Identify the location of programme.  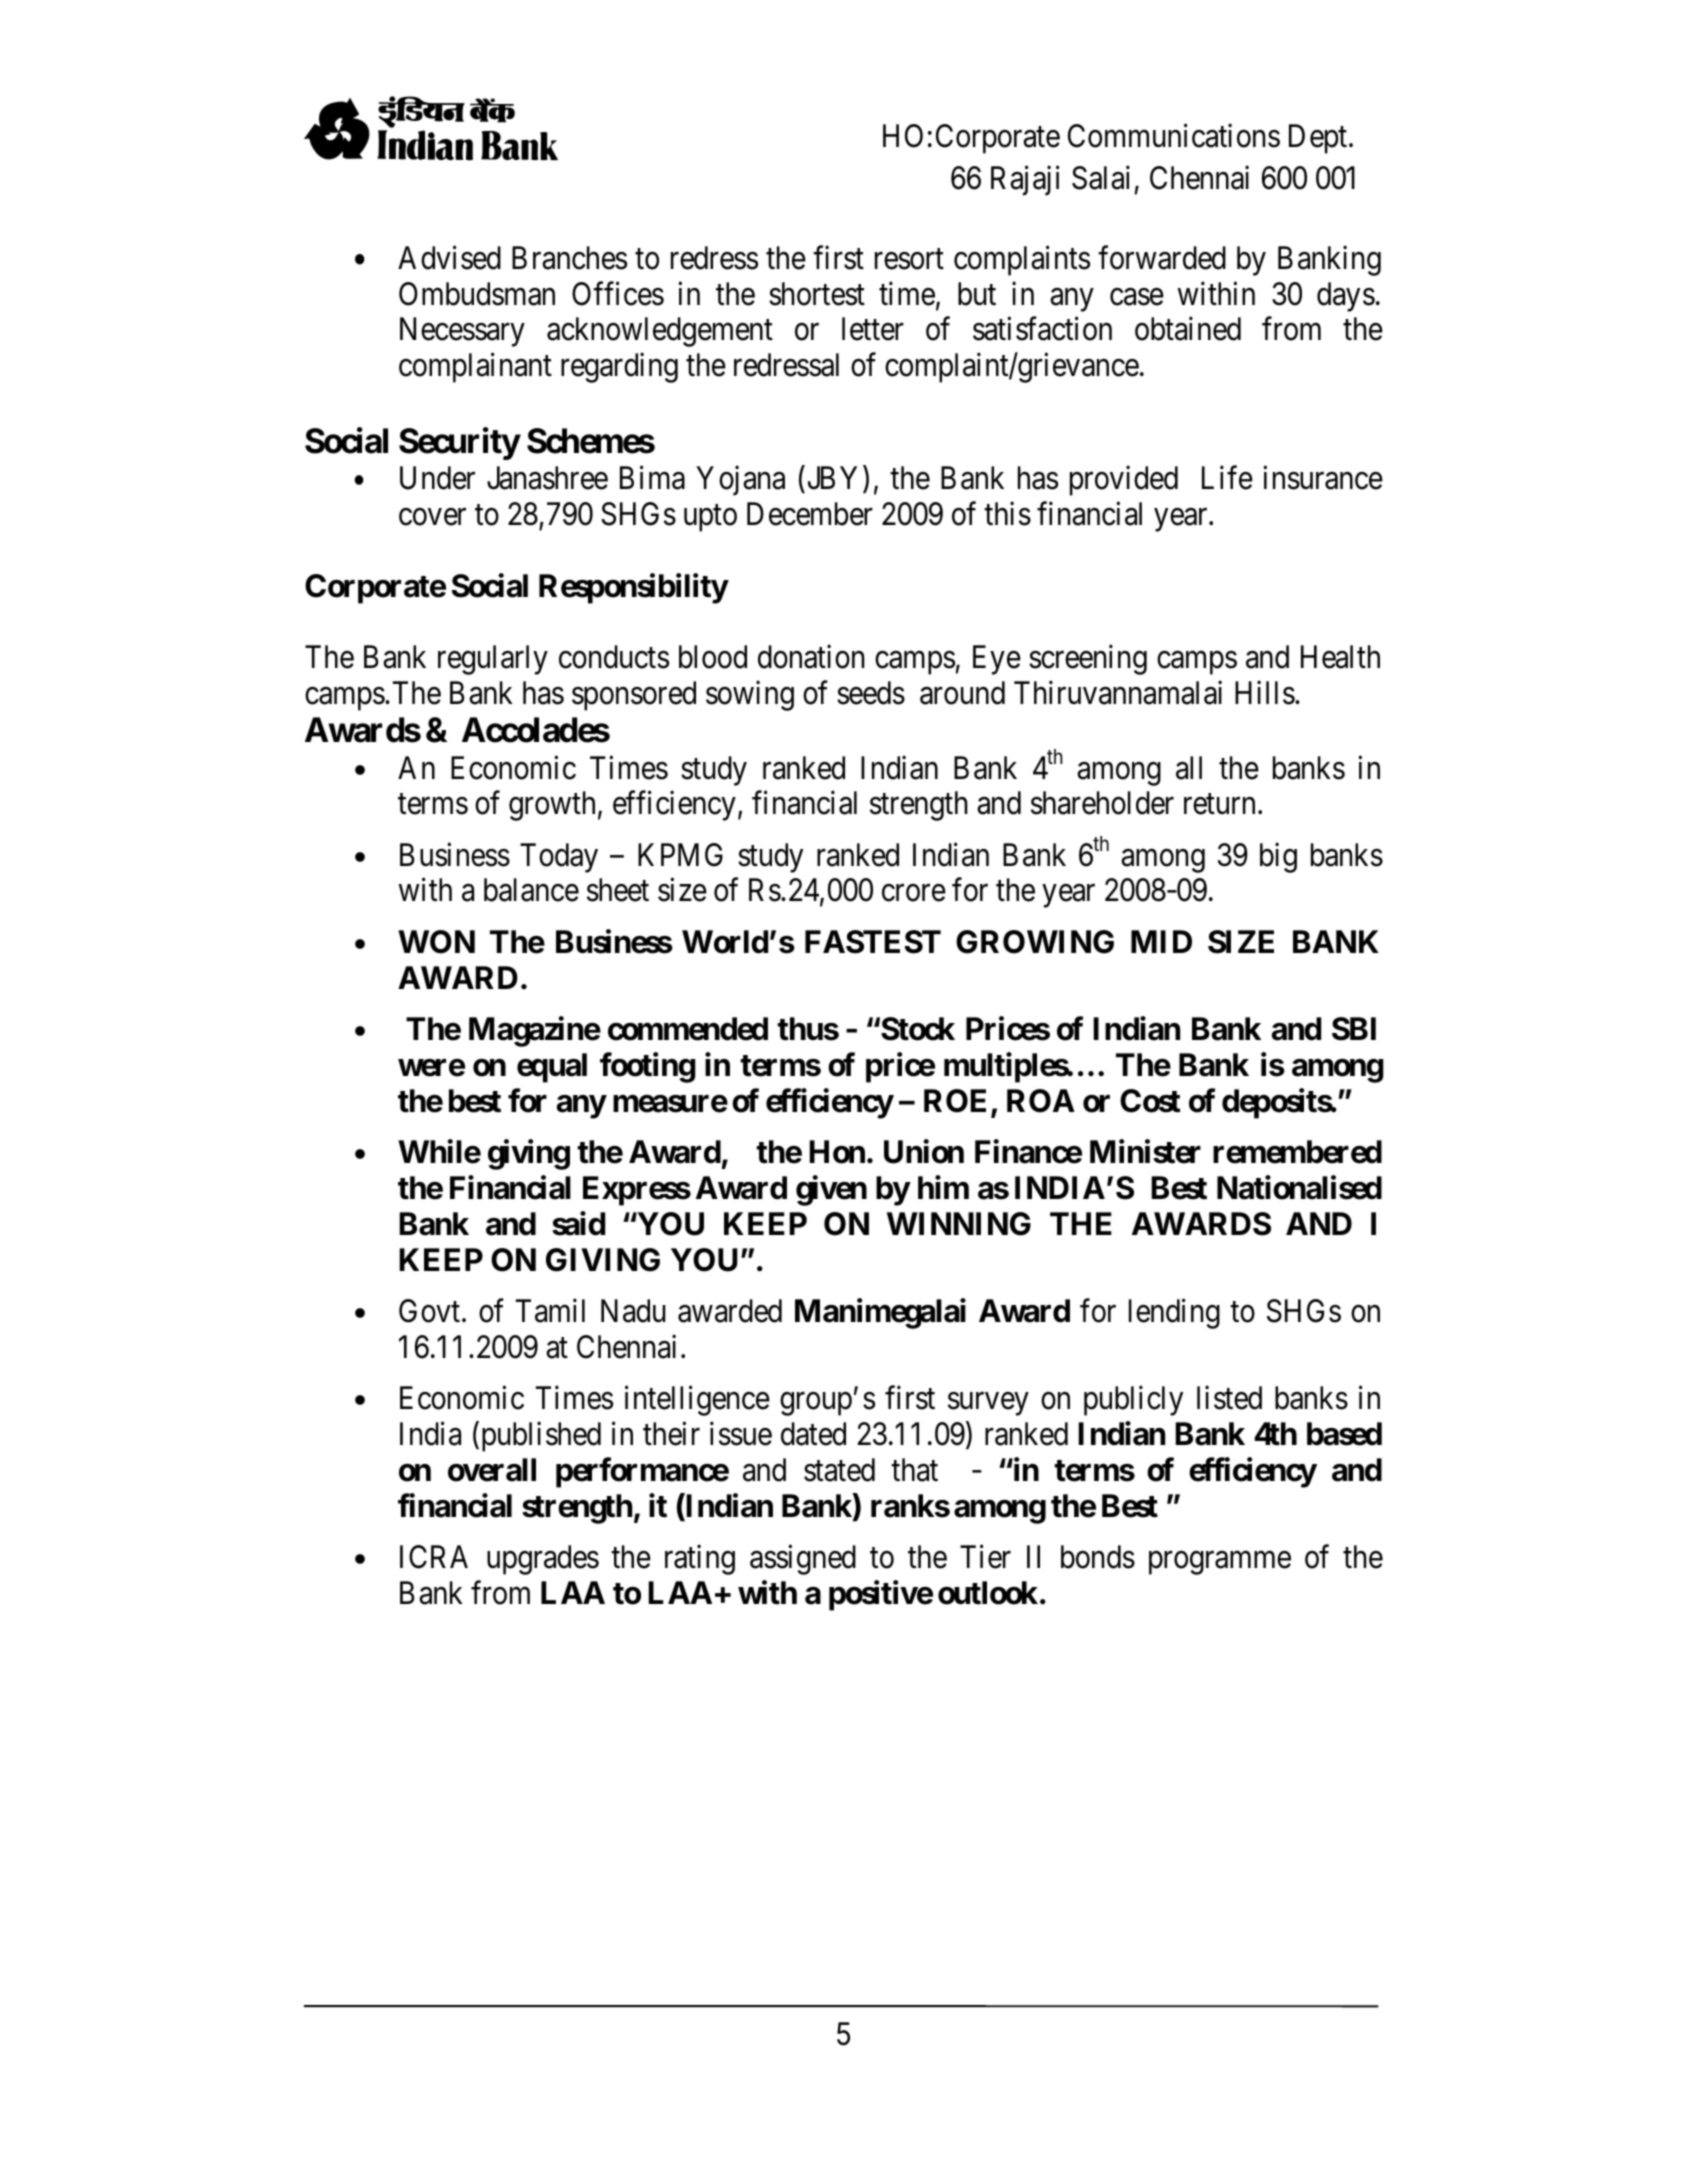
(1220, 1563).
